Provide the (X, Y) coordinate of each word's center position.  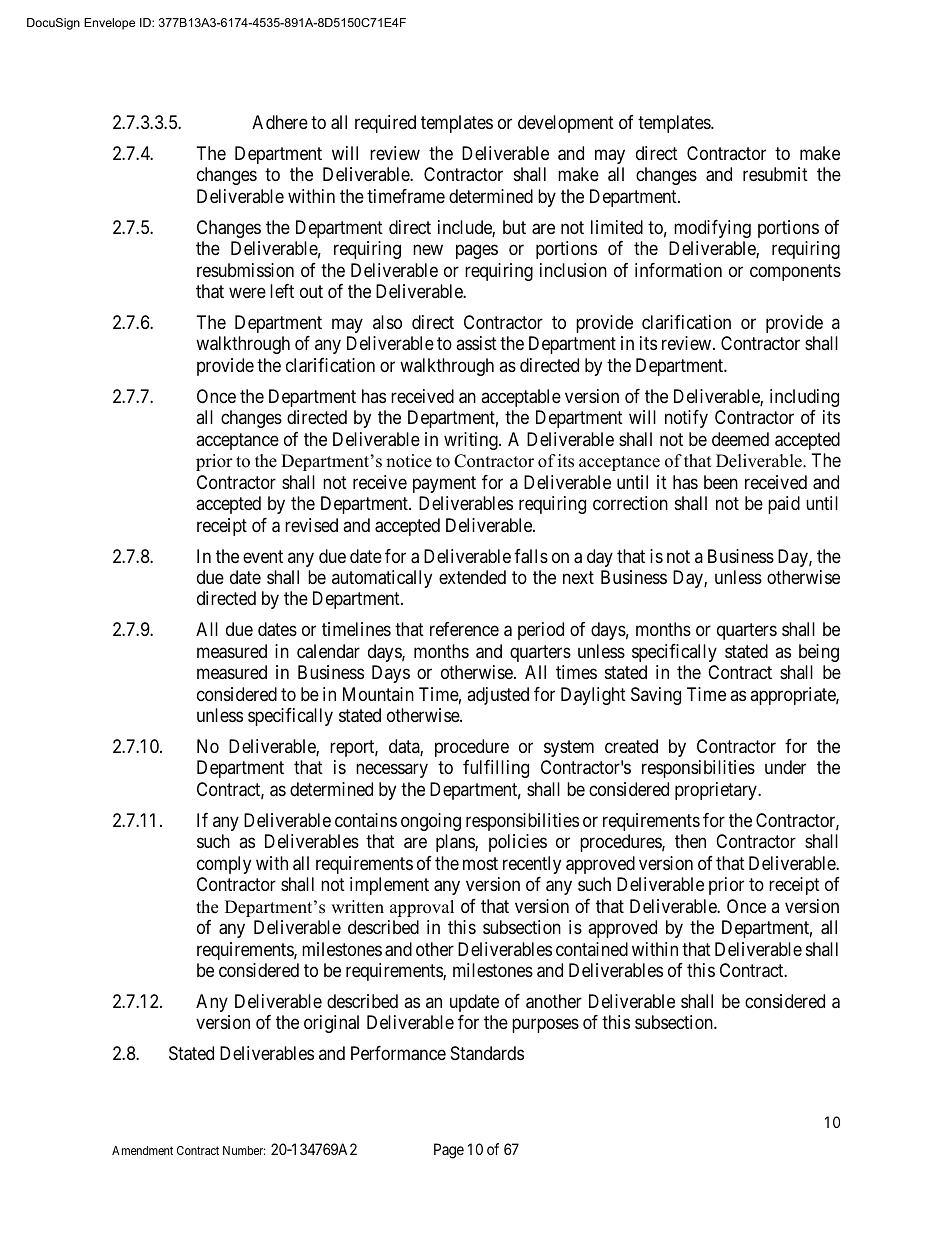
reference (464, 629)
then (690, 841)
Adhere (280, 122)
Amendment (142, 1150)
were (247, 293)
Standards (487, 1053)
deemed (740, 439)
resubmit (775, 174)
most (480, 863)
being (819, 653)
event (263, 556)
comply (224, 865)
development (566, 124)
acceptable (521, 398)
